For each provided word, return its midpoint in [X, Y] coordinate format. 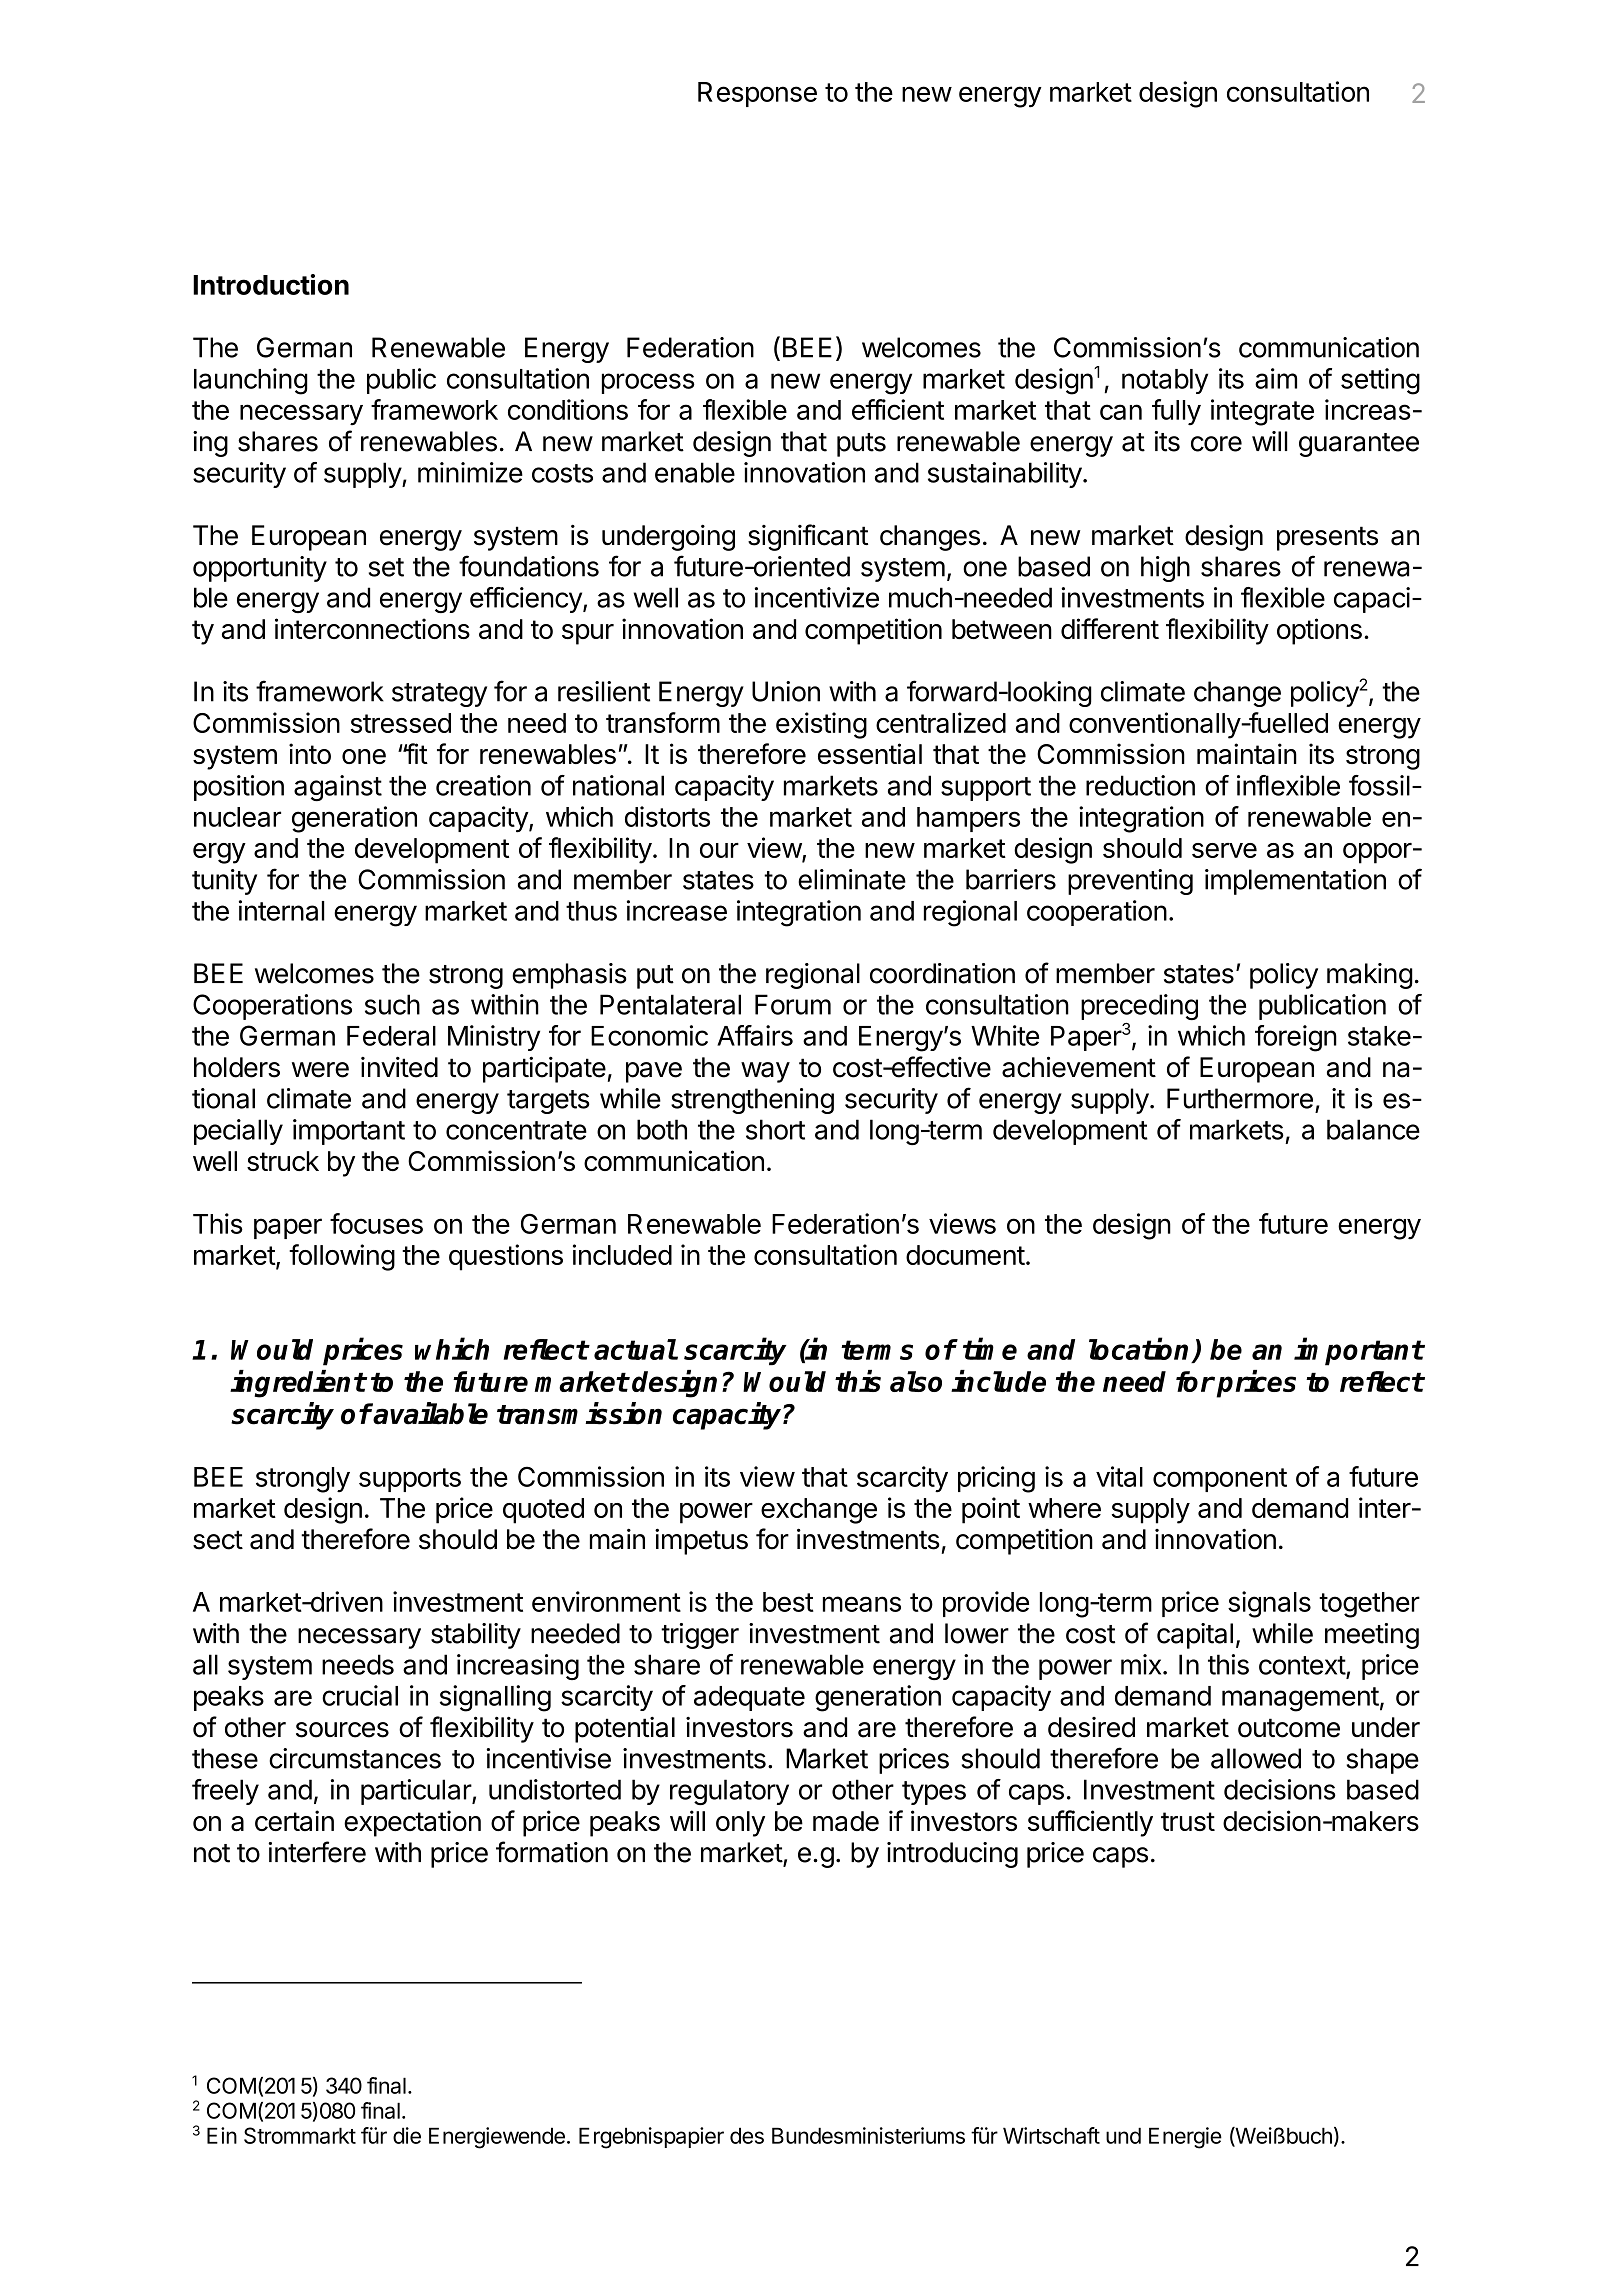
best [788, 1602]
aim [1276, 378]
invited [399, 1067]
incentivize [817, 597]
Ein [222, 2135]
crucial [360, 1695]
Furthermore [1240, 1098]
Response [757, 94]
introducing [952, 1855]
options [1319, 631]
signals [1269, 1604]
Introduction [271, 284]
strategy [439, 695]
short [775, 1129]
